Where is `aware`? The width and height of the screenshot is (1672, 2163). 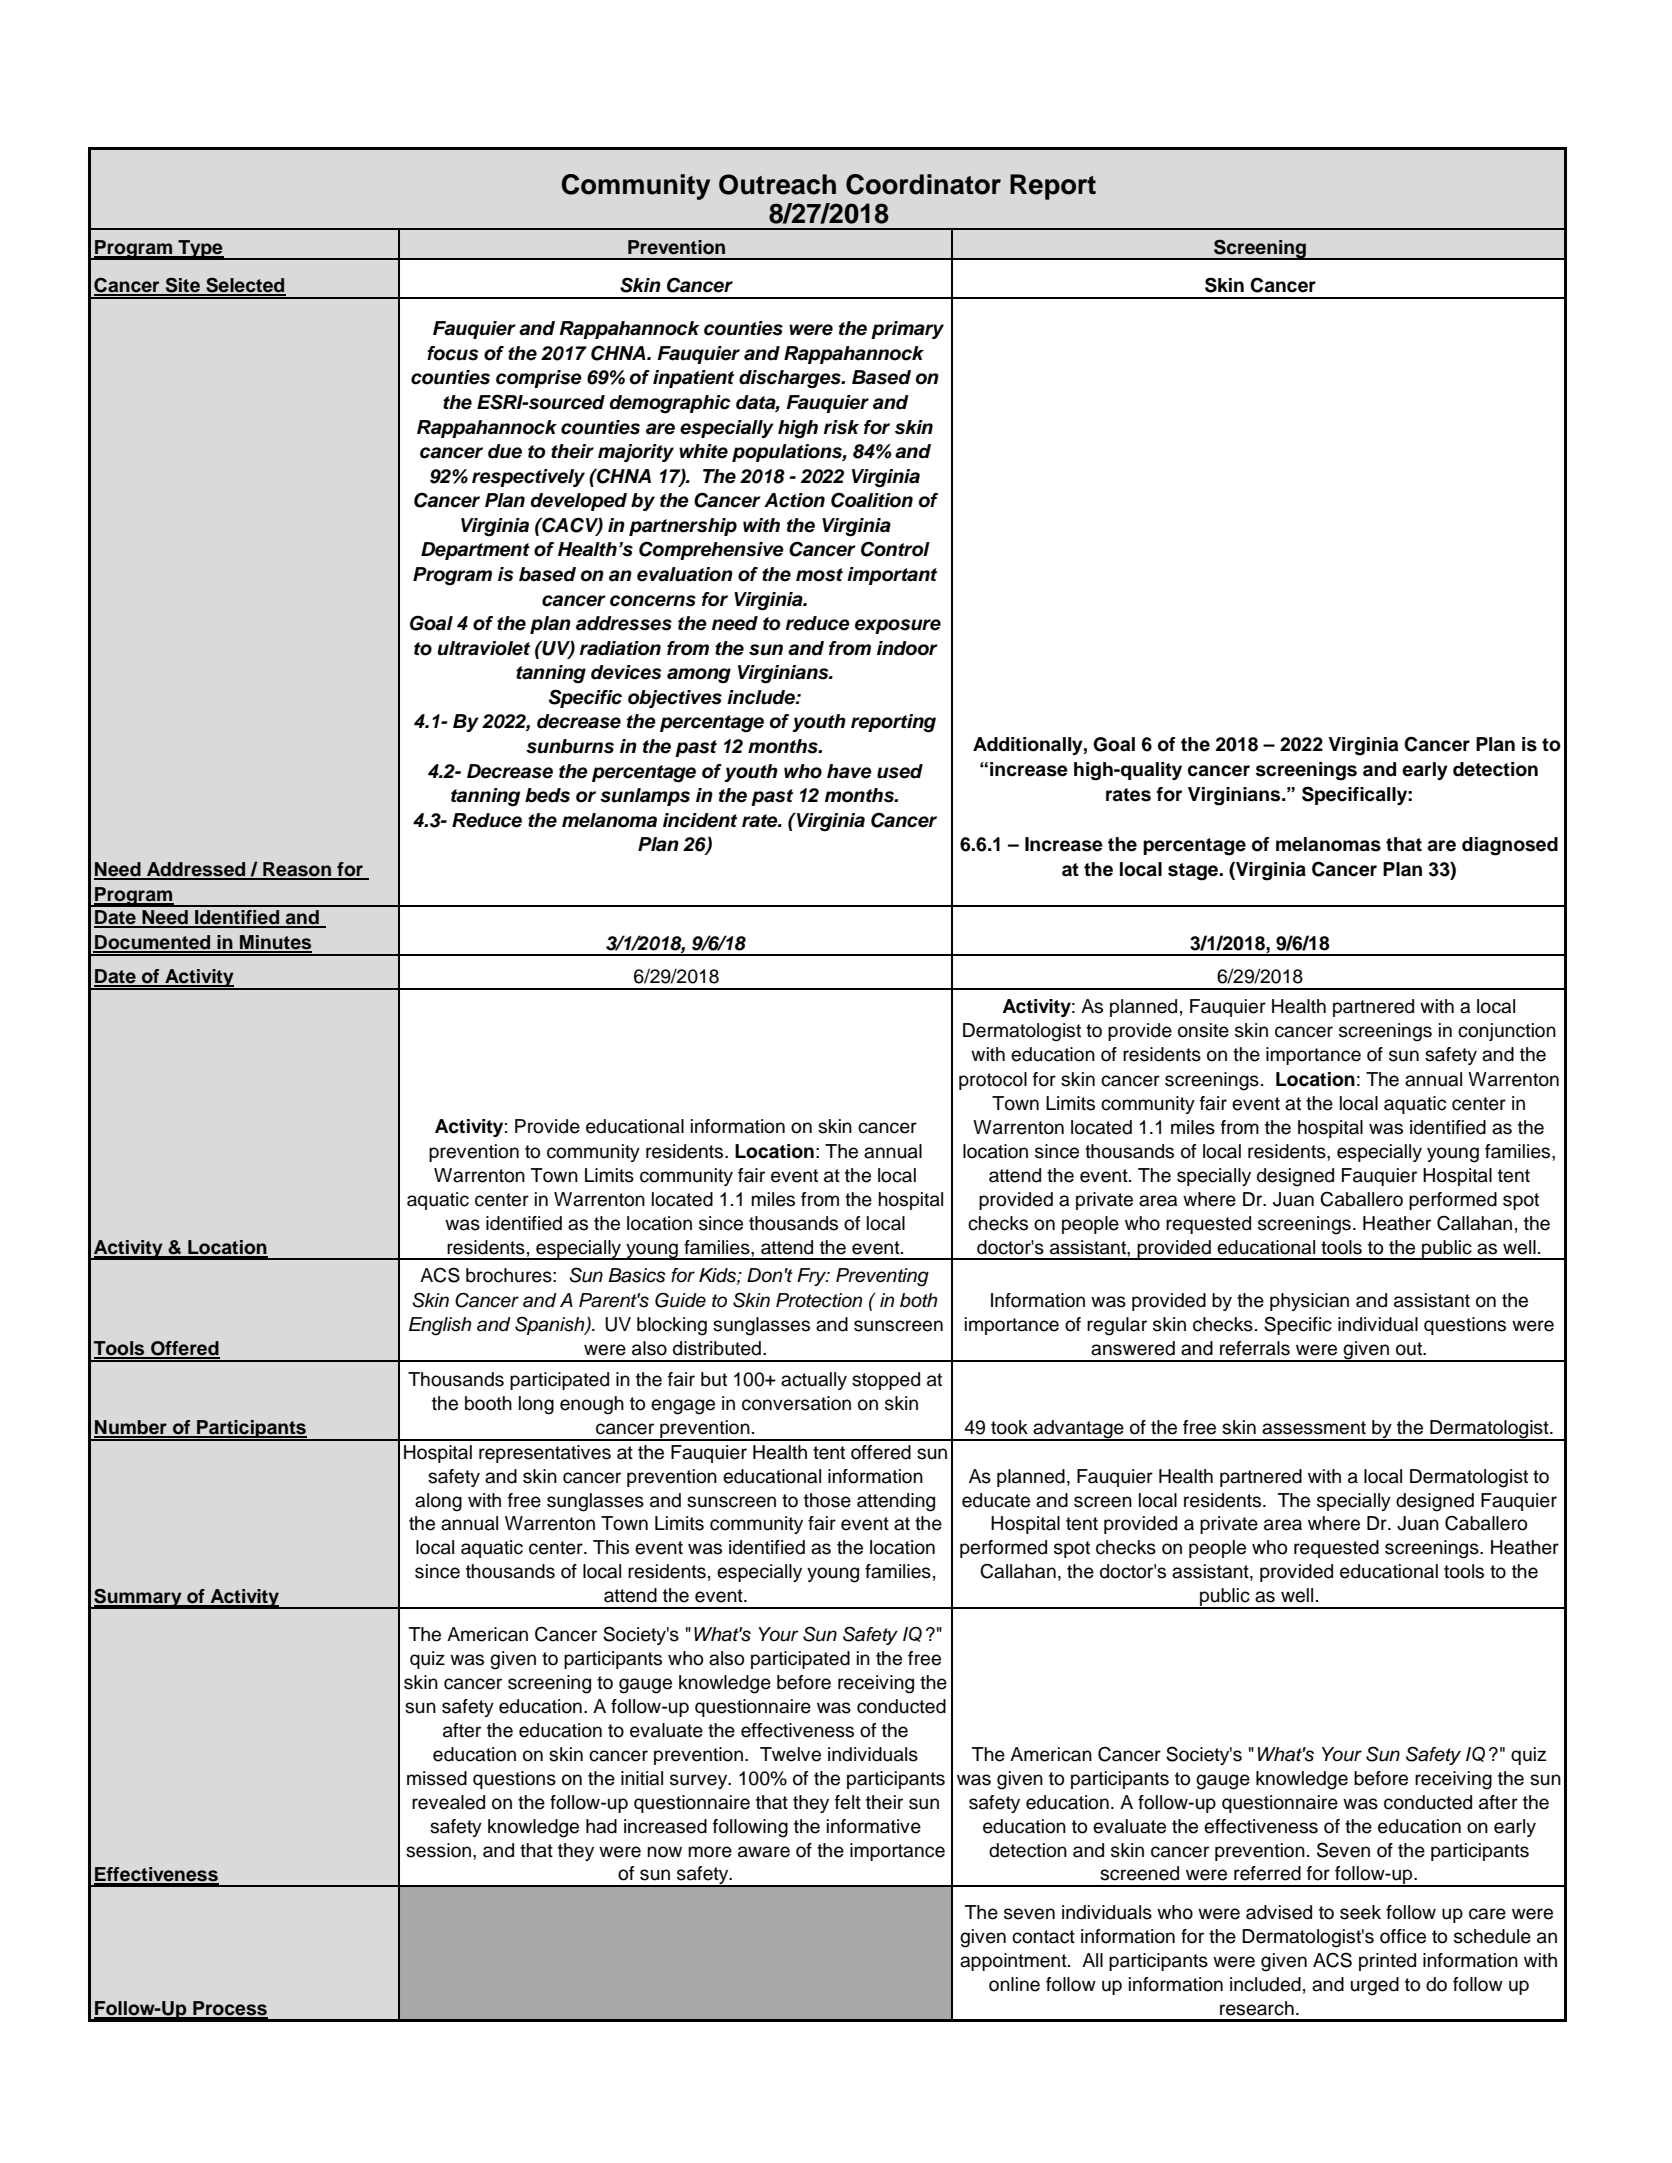 aware is located at coordinates (764, 1852).
